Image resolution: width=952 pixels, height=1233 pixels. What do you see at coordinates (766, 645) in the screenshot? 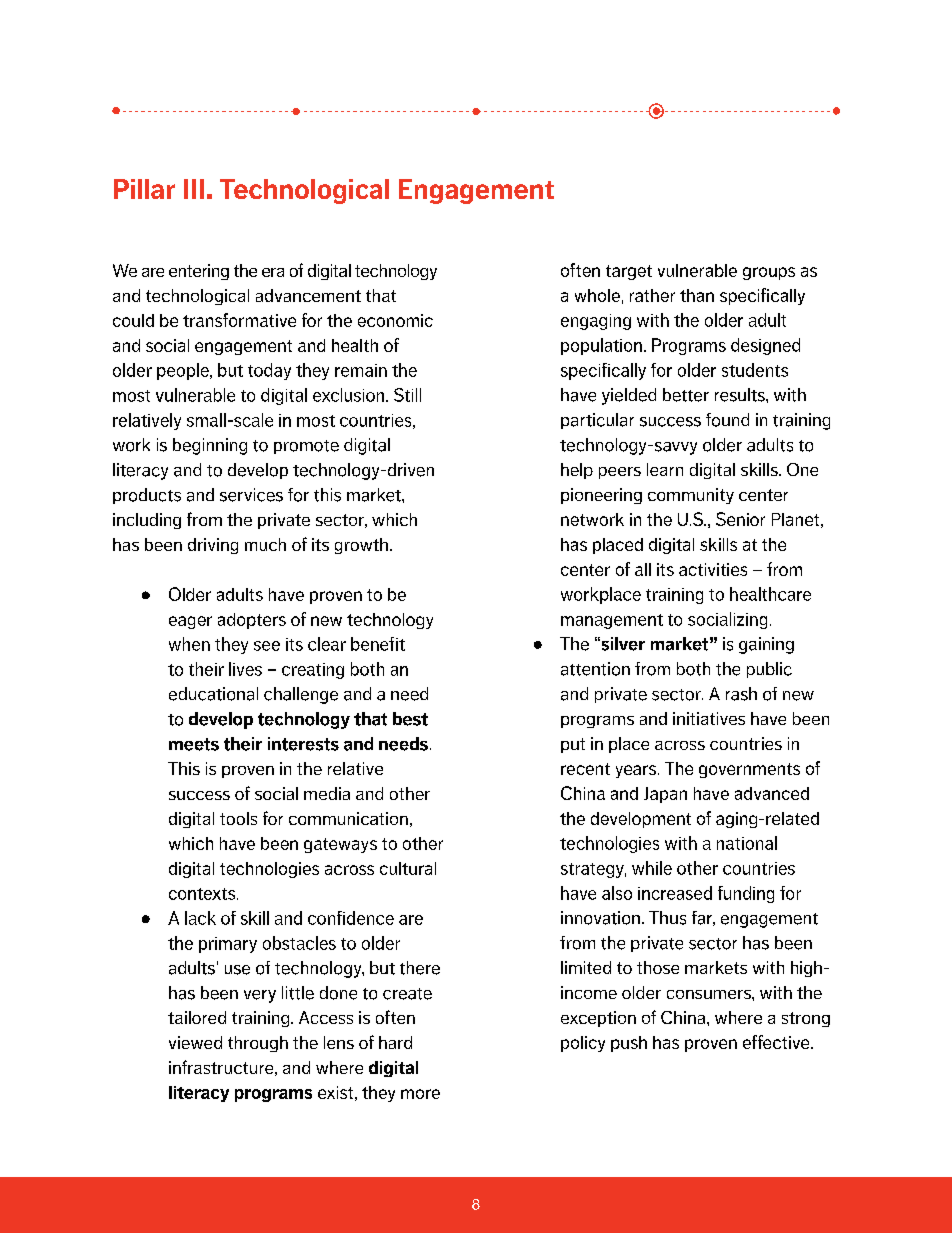
I see `gaining` at bounding box center [766, 645].
